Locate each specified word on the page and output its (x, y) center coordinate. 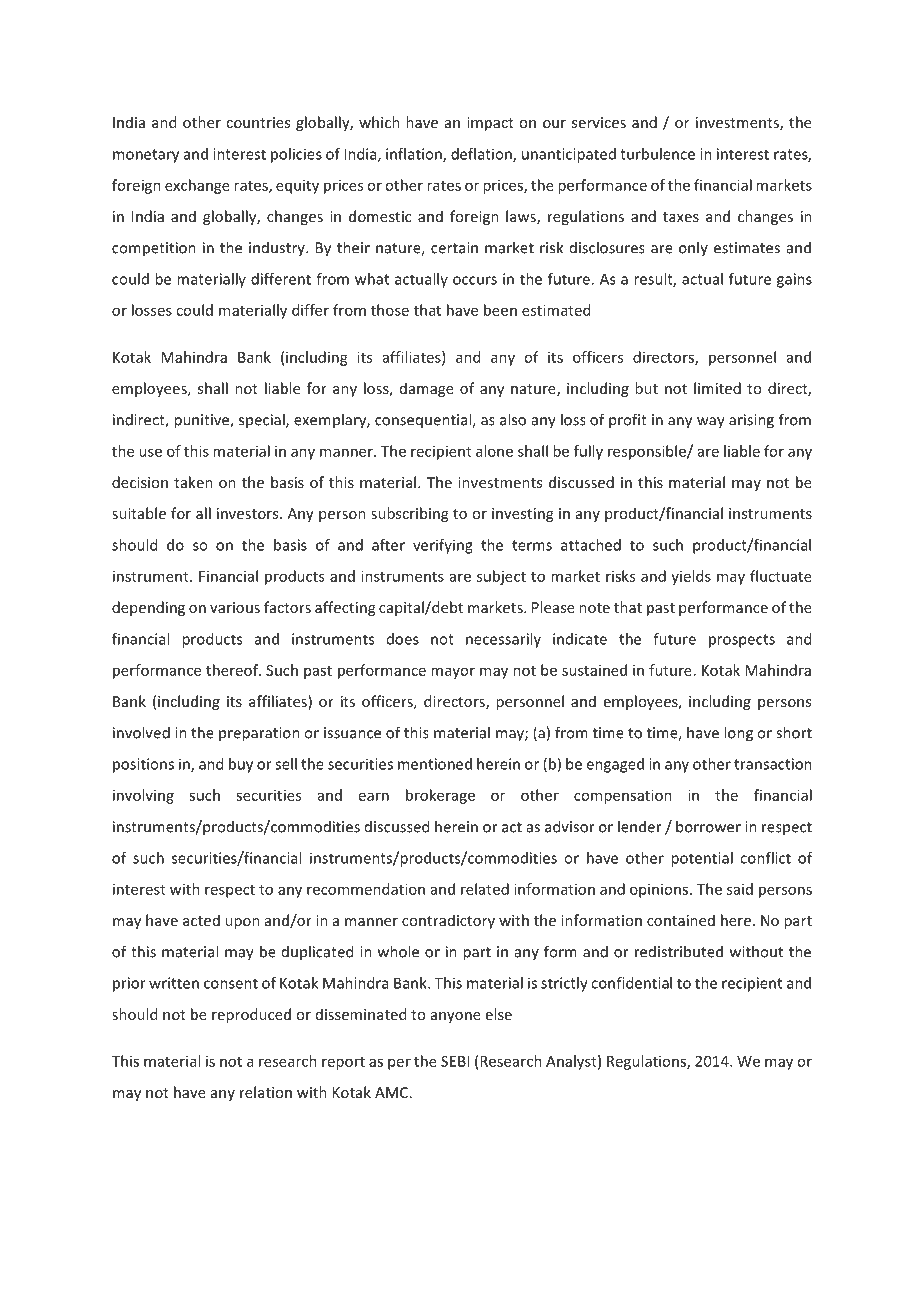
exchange (197, 186)
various (235, 607)
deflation (482, 155)
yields (691, 577)
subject (501, 577)
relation (266, 1092)
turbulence (657, 154)
